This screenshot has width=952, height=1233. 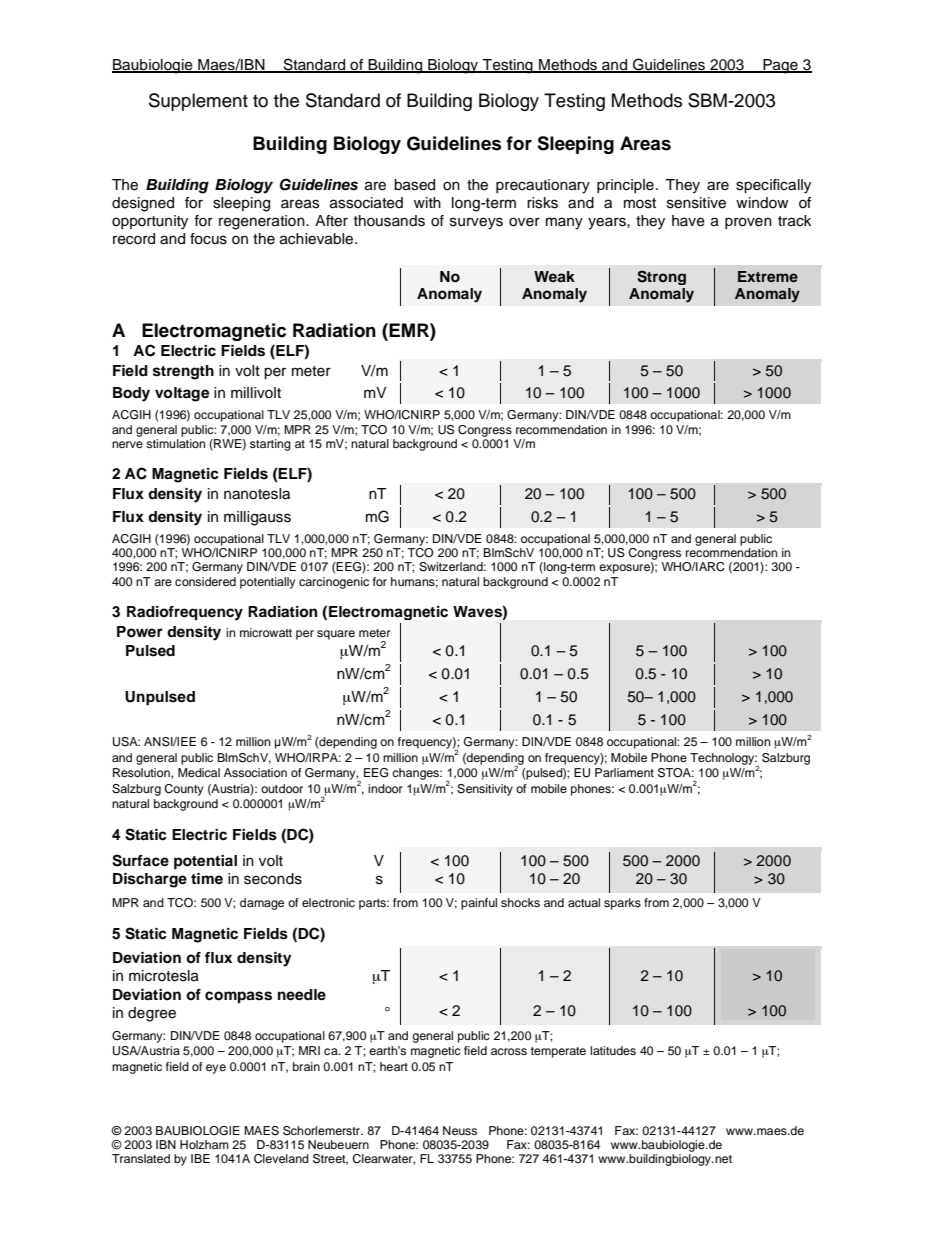 What do you see at coordinates (198, 102) in the screenshot?
I see `Supplement` at bounding box center [198, 102].
